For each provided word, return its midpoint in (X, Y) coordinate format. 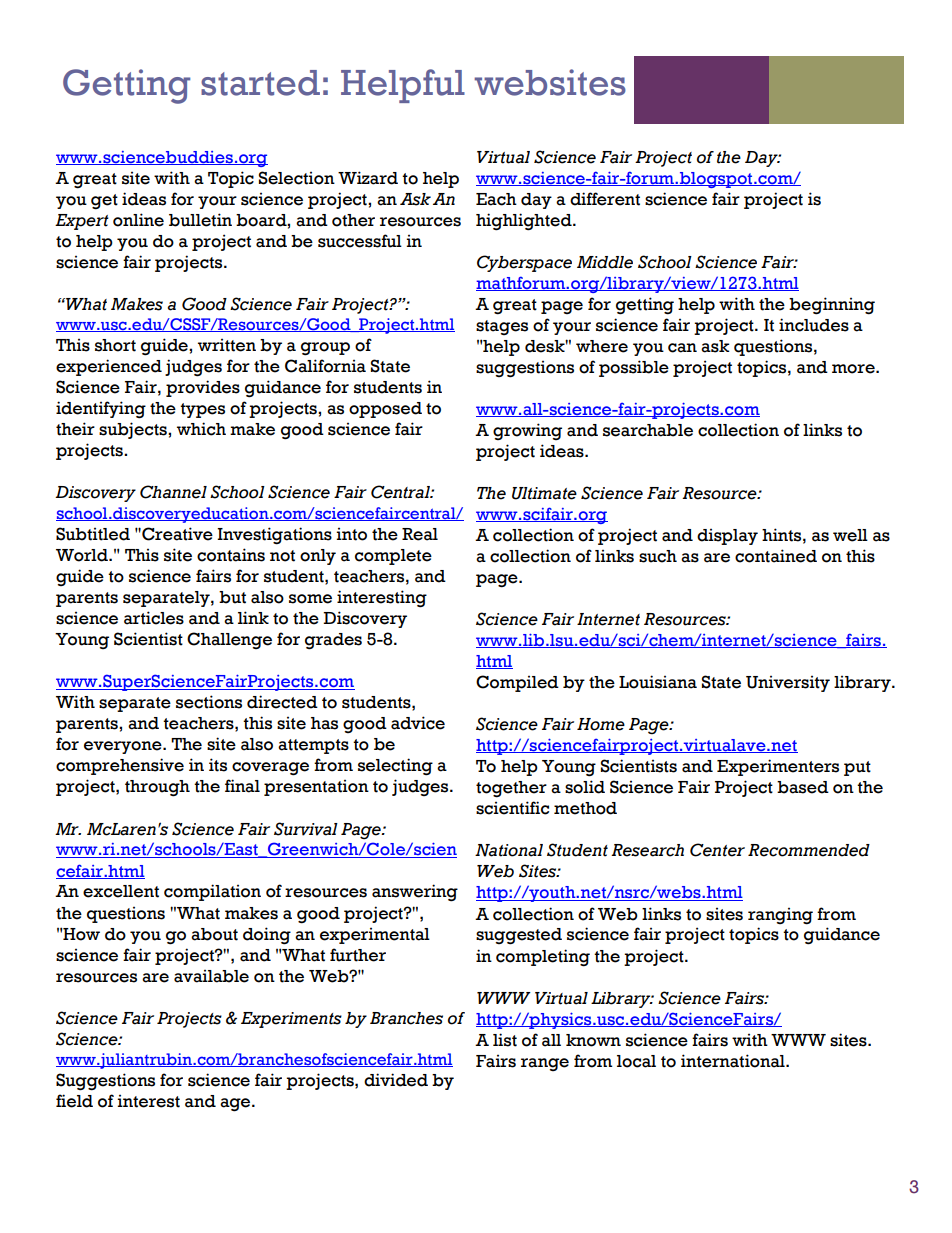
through (157, 788)
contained (776, 556)
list (505, 1040)
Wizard (368, 178)
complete (393, 557)
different (605, 199)
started (260, 83)
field (74, 1101)
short (115, 345)
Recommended (809, 850)
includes (814, 325)
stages (502, 327)
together (511, 789)
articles (154, 618)
